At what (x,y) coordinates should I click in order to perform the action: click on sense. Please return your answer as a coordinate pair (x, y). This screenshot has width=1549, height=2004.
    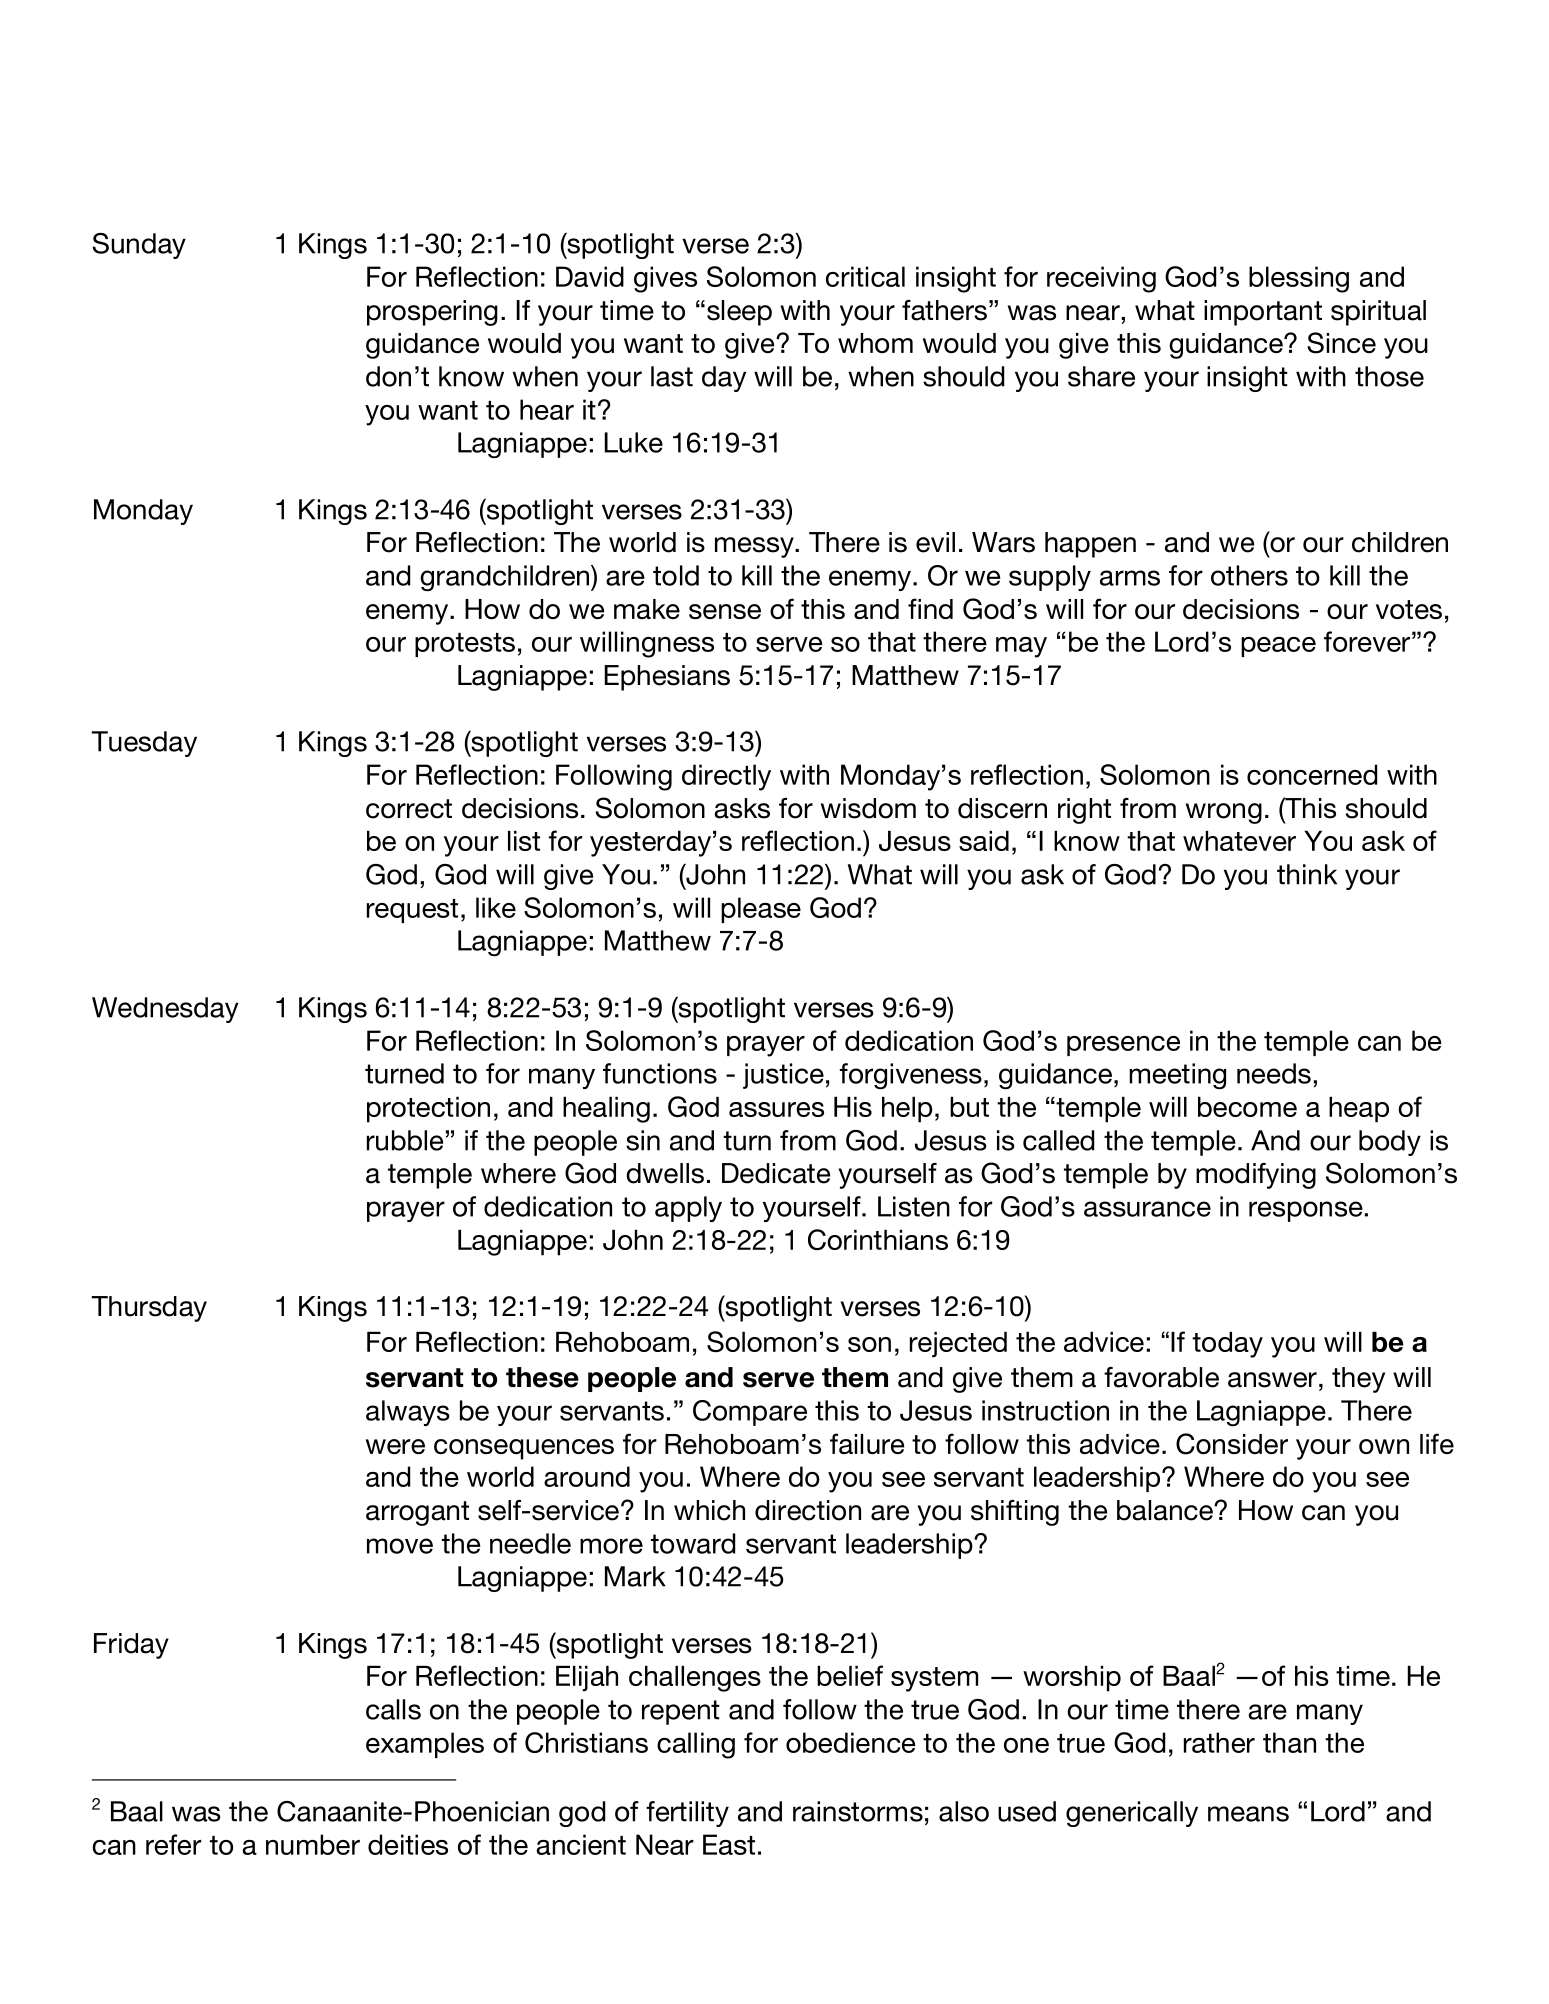
    Looking at the image, I should click on (725, 611).
